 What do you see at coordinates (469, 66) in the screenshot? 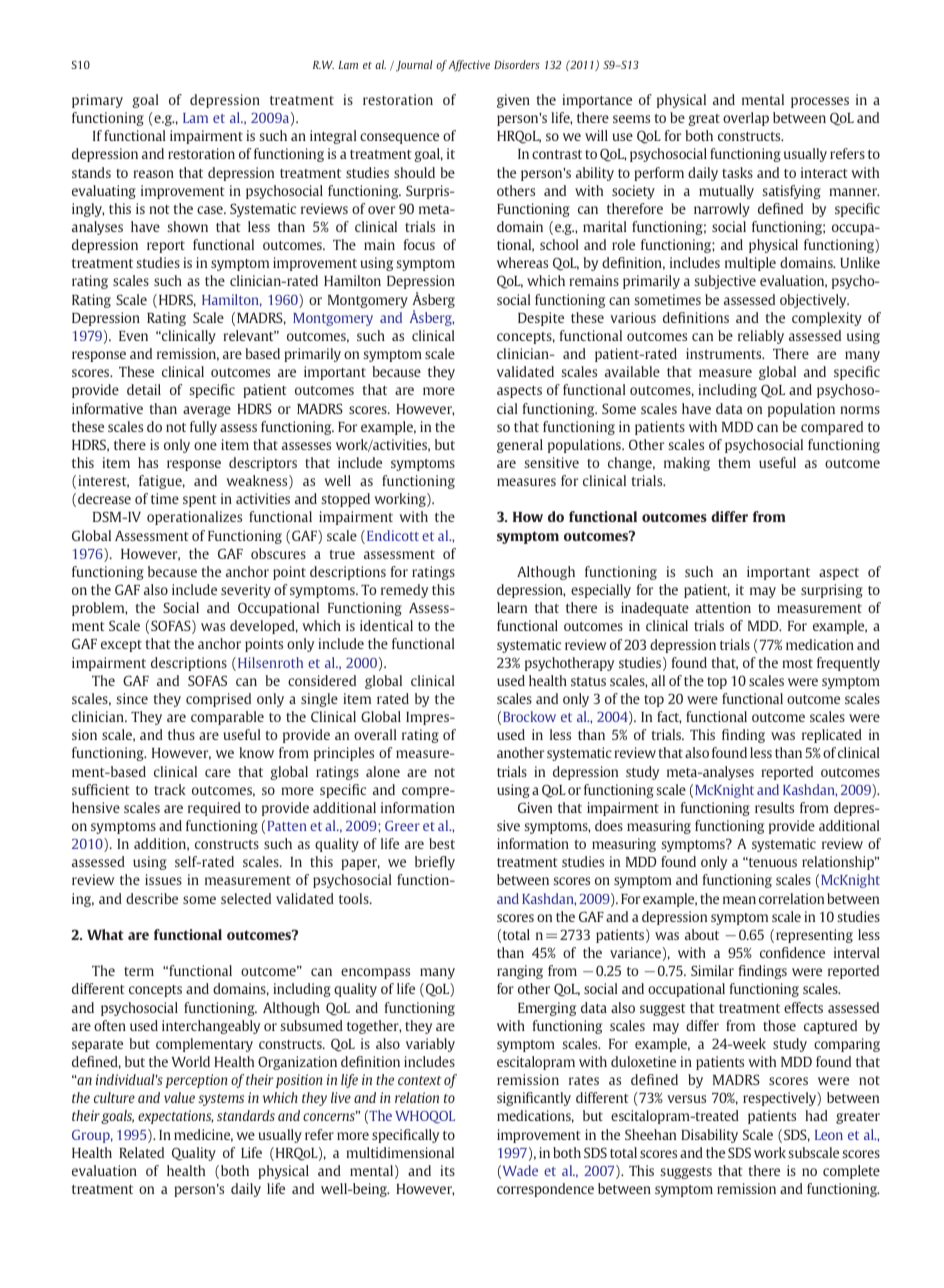
I see `Affective` at bounding box center [469, 66].
